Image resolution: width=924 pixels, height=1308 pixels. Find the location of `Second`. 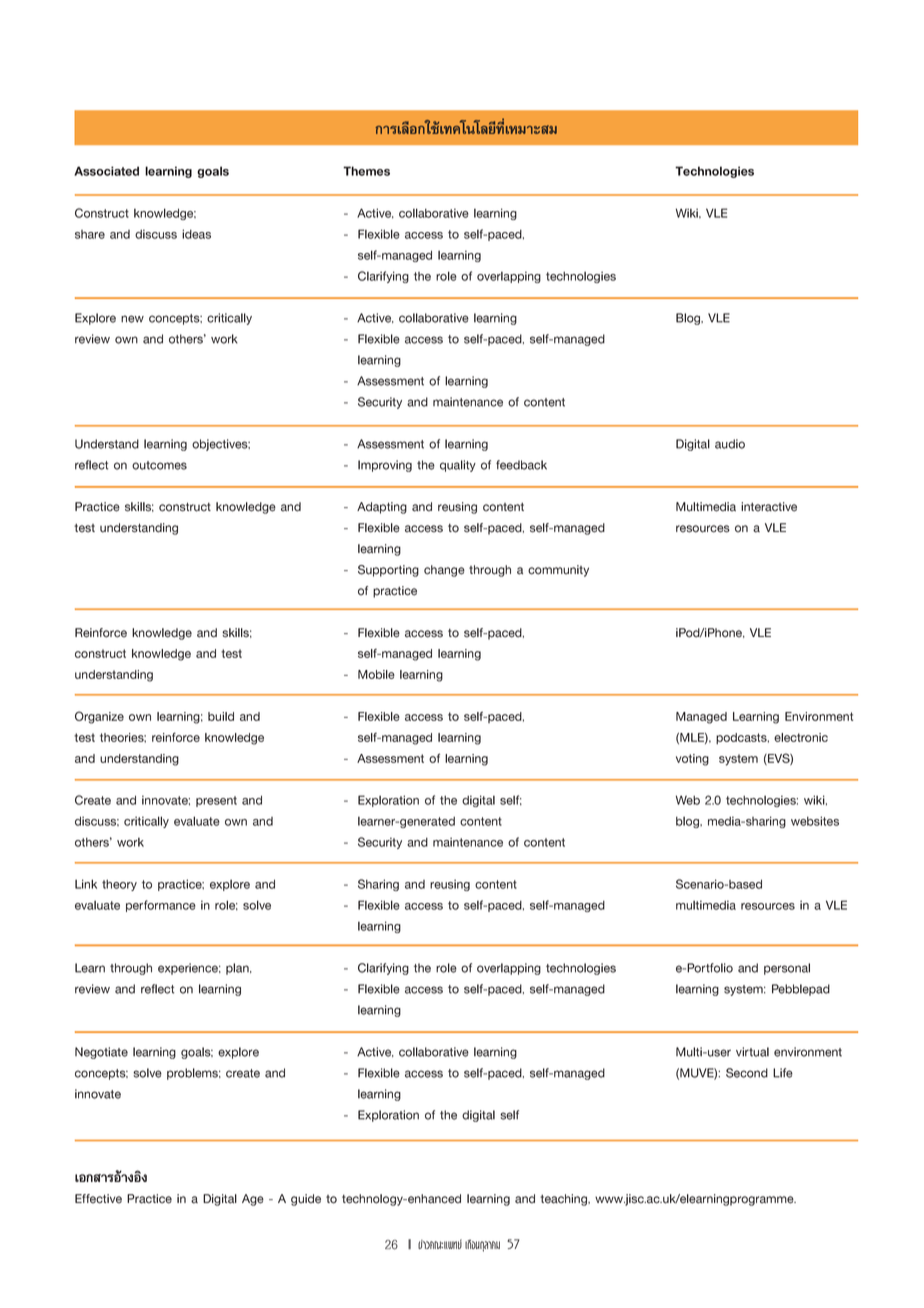

Second is located at coordinates (747, 1073).
